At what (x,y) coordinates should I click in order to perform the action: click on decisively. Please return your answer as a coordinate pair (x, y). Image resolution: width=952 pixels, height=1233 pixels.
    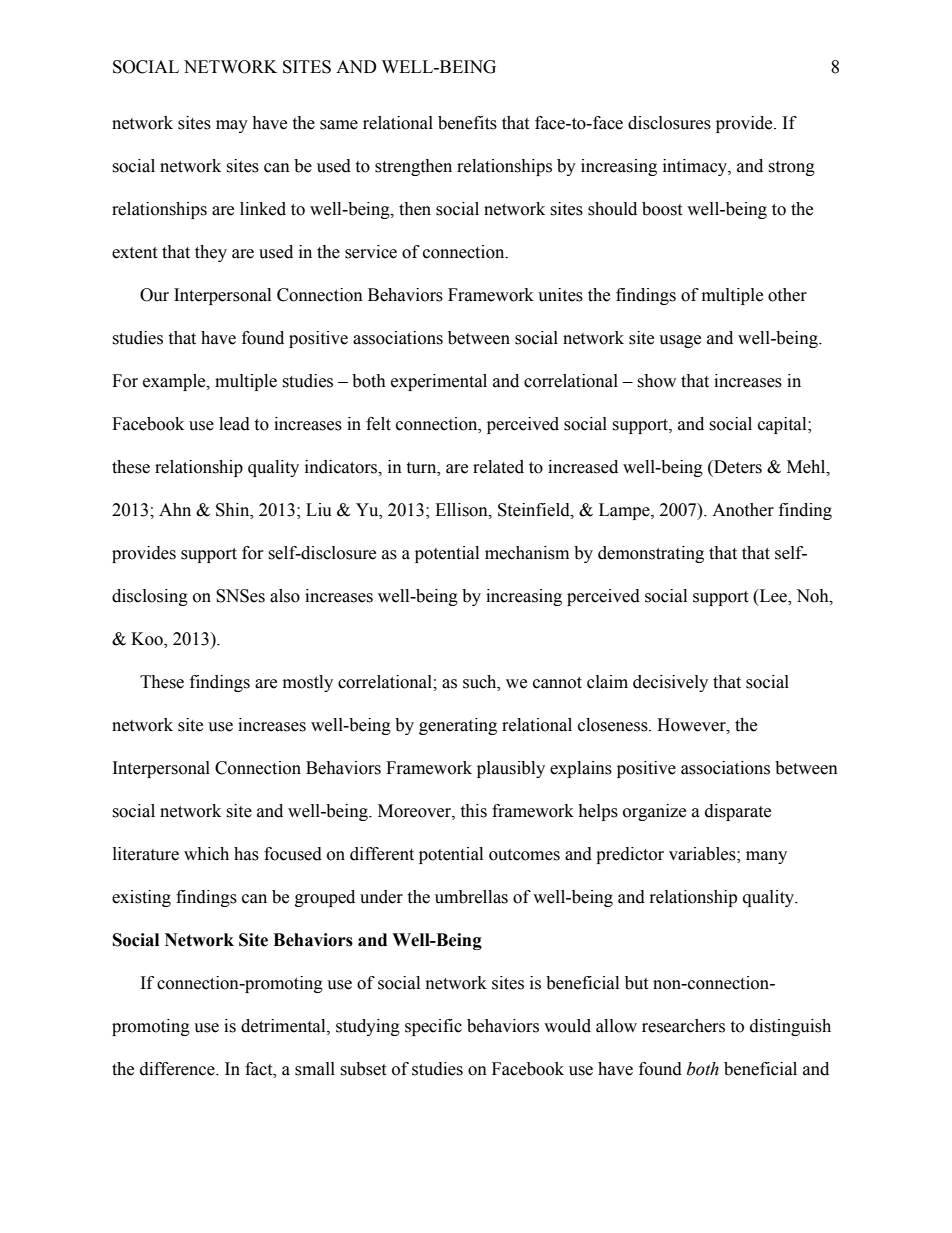
    Looking at the image, I should click on (670, 683).
